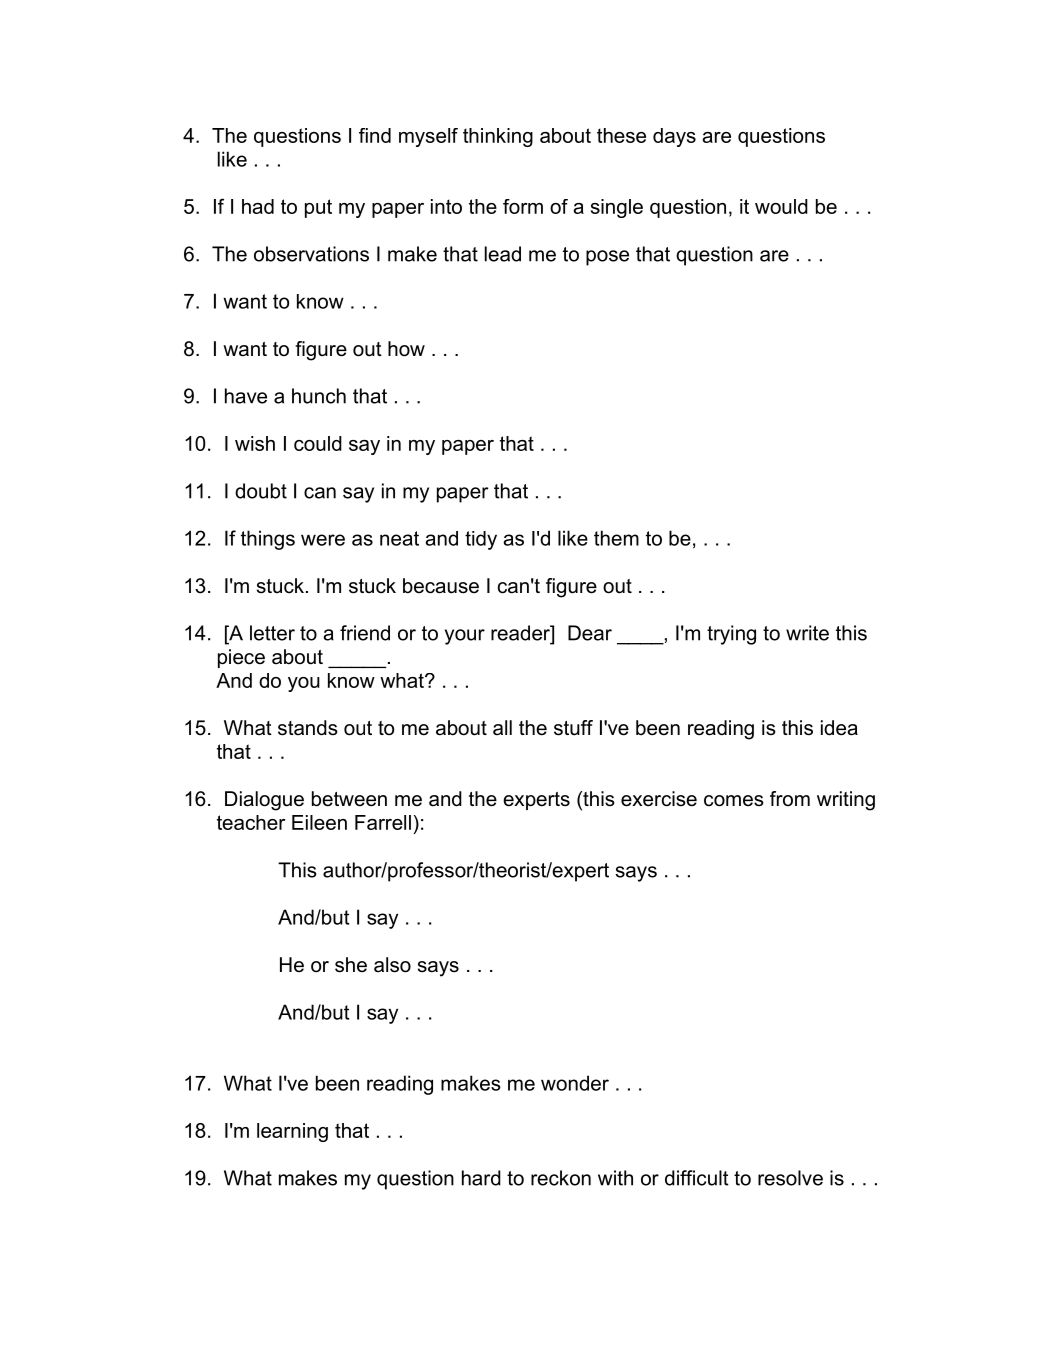 Image resolution: width=1051 pixels, height=1360 pixels. Describe the element at coordinates (261, 491) in the page. I see `doubt` at that location.
